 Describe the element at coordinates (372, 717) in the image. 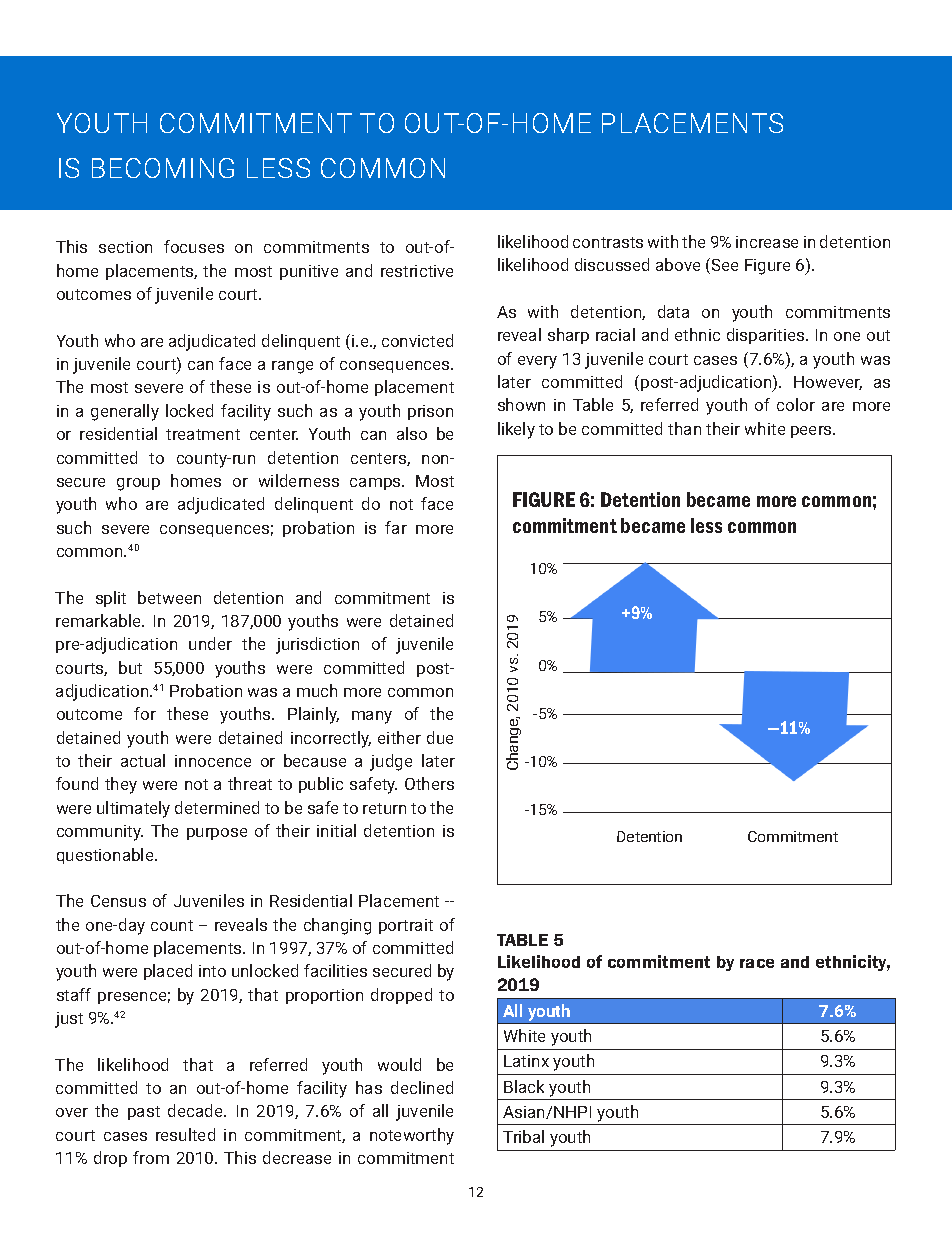

I see `many` at that location.
